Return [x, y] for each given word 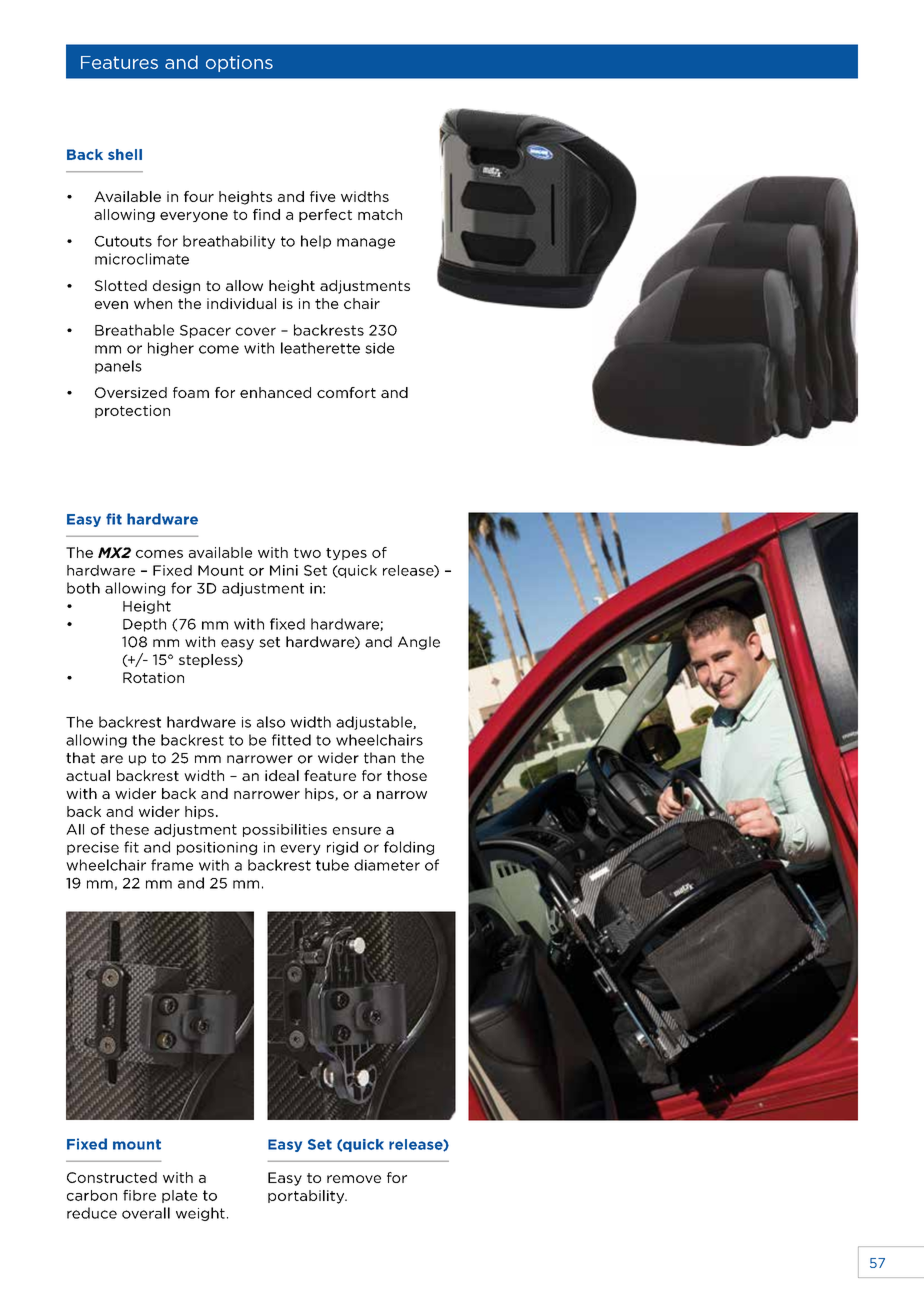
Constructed [112, 1177]
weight [200, 1214]
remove [354, 1179]
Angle [419, 643]
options [239, 63]
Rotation [153, 677]
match [380, 214]
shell [125, 154]
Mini [284, 570]
